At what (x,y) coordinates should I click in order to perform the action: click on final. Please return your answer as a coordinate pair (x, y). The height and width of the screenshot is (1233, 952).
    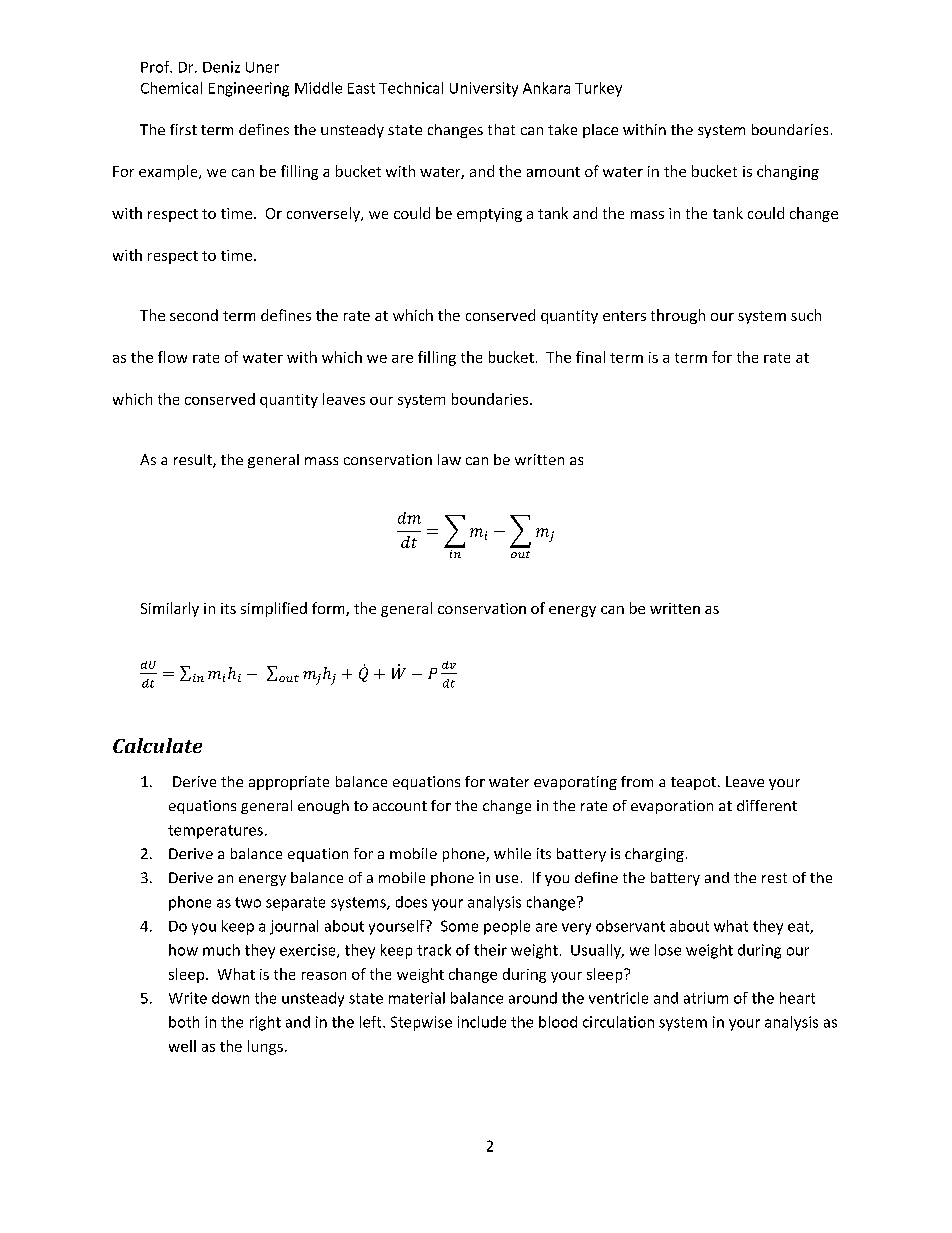
    Looking at the image, I should click on (590, 357).
